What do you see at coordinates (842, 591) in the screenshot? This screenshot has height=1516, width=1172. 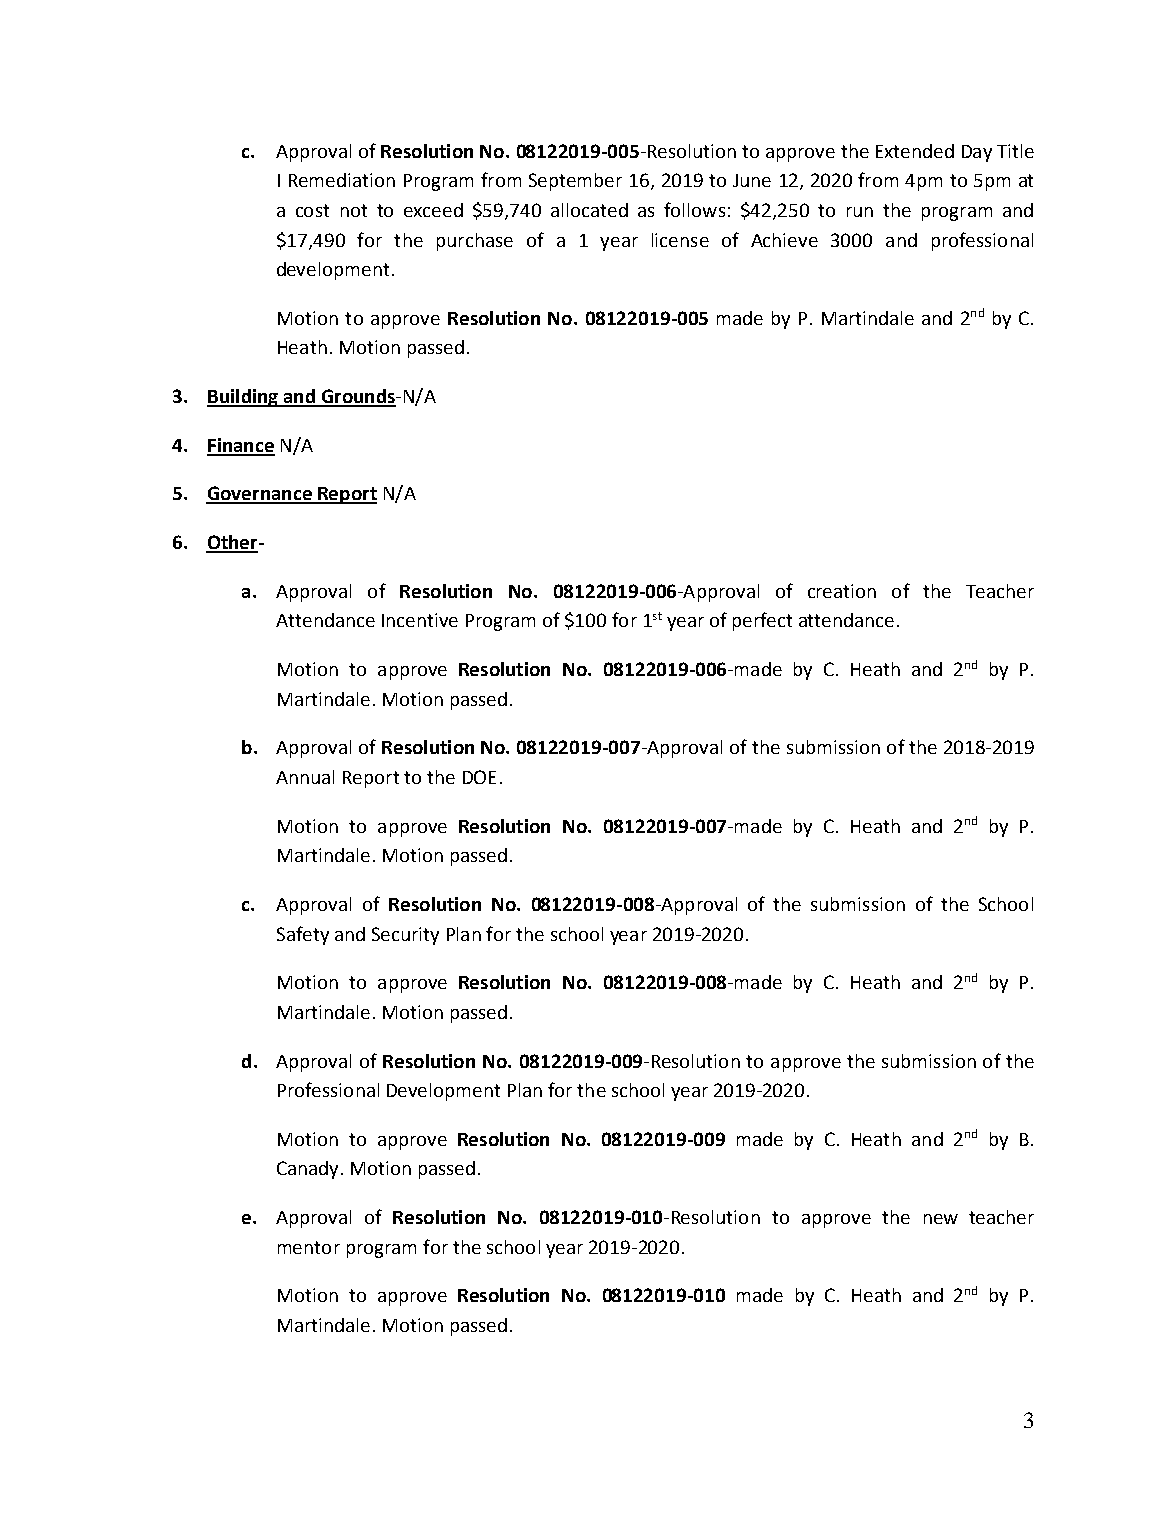 I see `creation` at bounding box center [842, 591].
